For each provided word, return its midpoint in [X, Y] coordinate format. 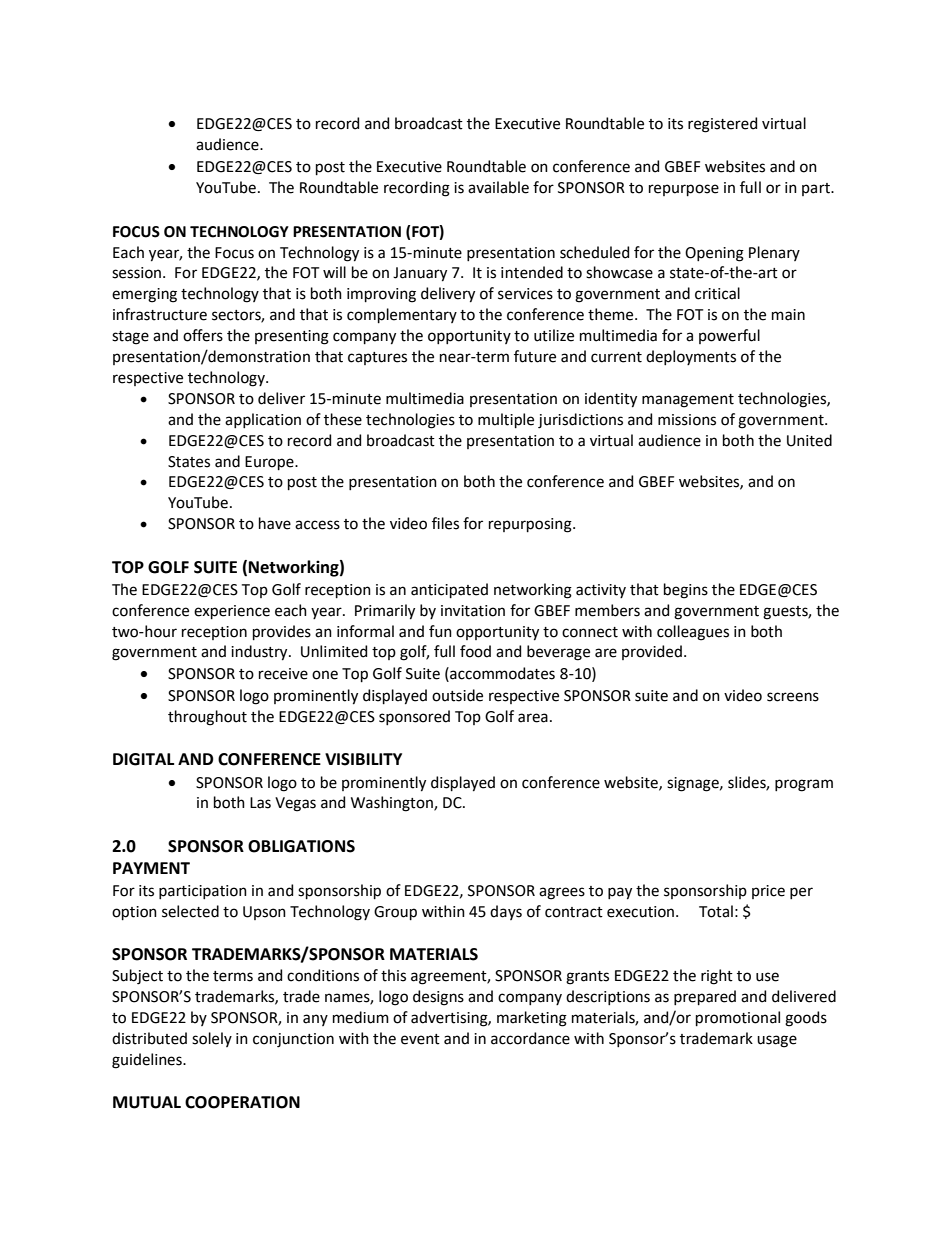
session [136, 273]
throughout [207, 718]
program [804, 785]
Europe [270, 463]
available [498, 187]
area [533, 718]
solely [212, 1039]
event [420, 1039]
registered [722, 125]
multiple [506, 420]
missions [687, 420]
